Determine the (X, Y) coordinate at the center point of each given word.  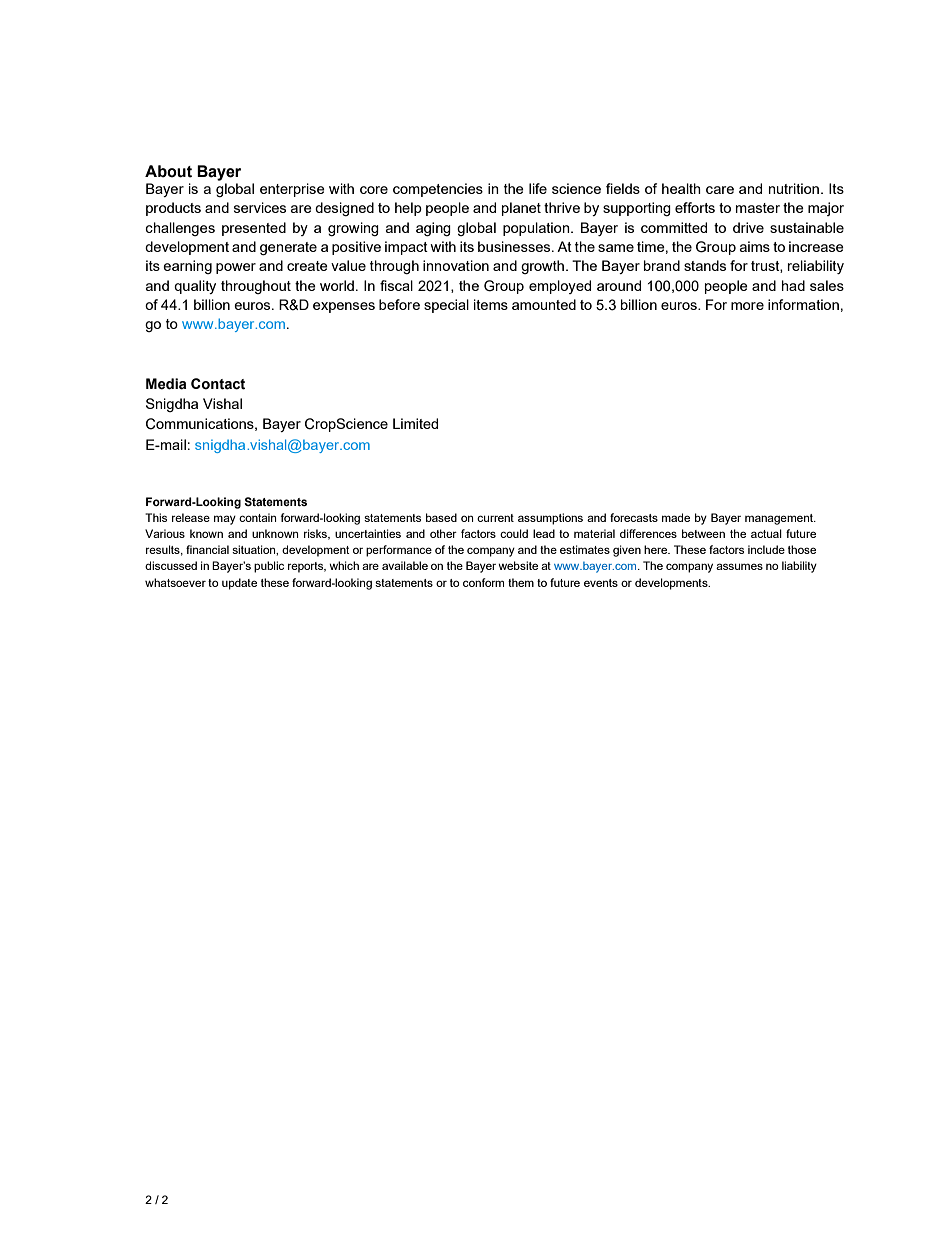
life (538, 188)
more (747, 306)
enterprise (292, 190)
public (269, 567)
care (720, 190)
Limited (415, 423)
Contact (218, 384)
